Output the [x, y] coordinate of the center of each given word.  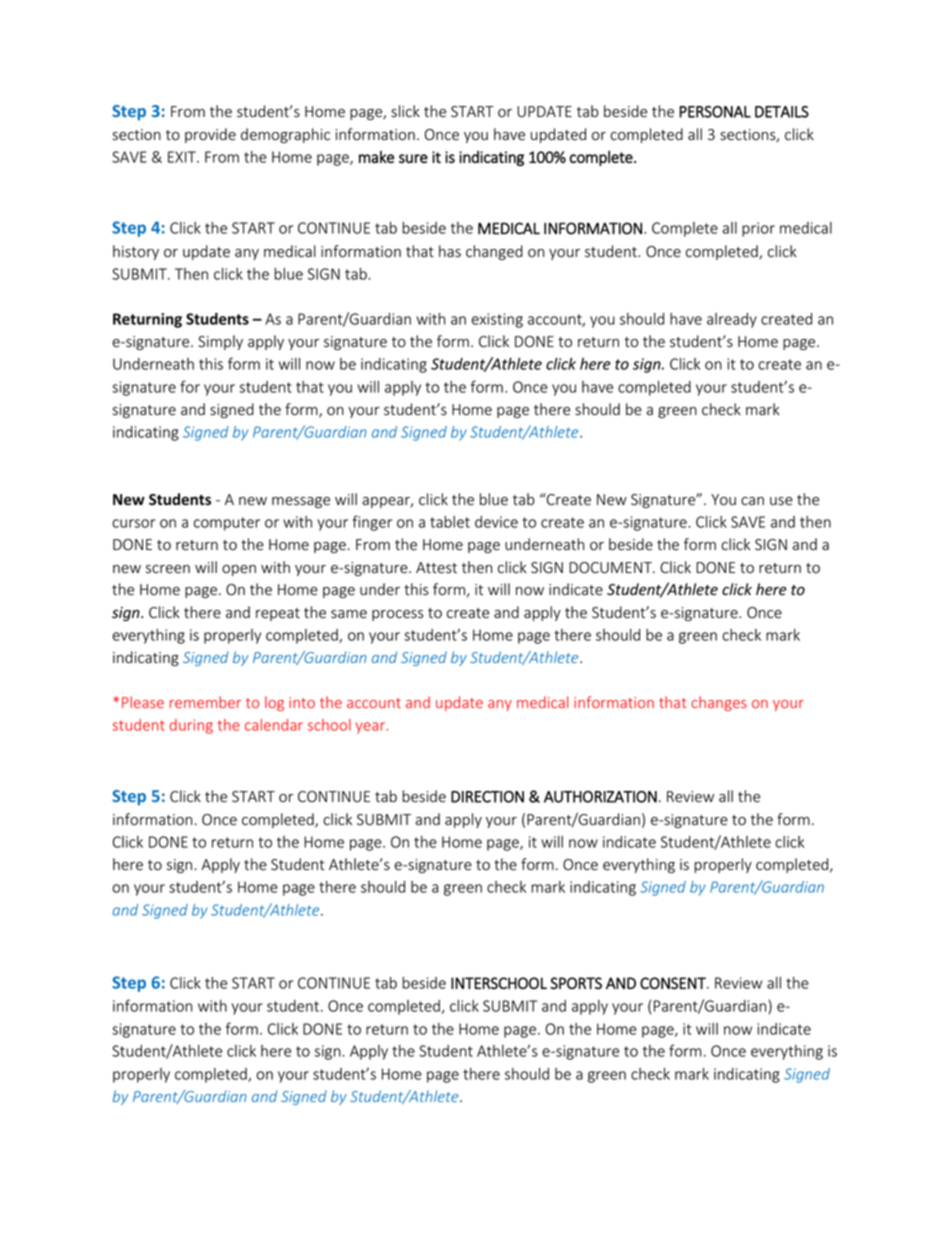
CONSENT [674, 983]
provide [210, 135]
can [752, 501]
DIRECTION [487, 797]
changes [719, 703]
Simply [220, 342]
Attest [436, 568]
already [732, 320]
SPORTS [576, 983]
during [191, 726]
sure [413, 158]
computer [227, 524]
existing [497, 320]
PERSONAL [715, 112]
